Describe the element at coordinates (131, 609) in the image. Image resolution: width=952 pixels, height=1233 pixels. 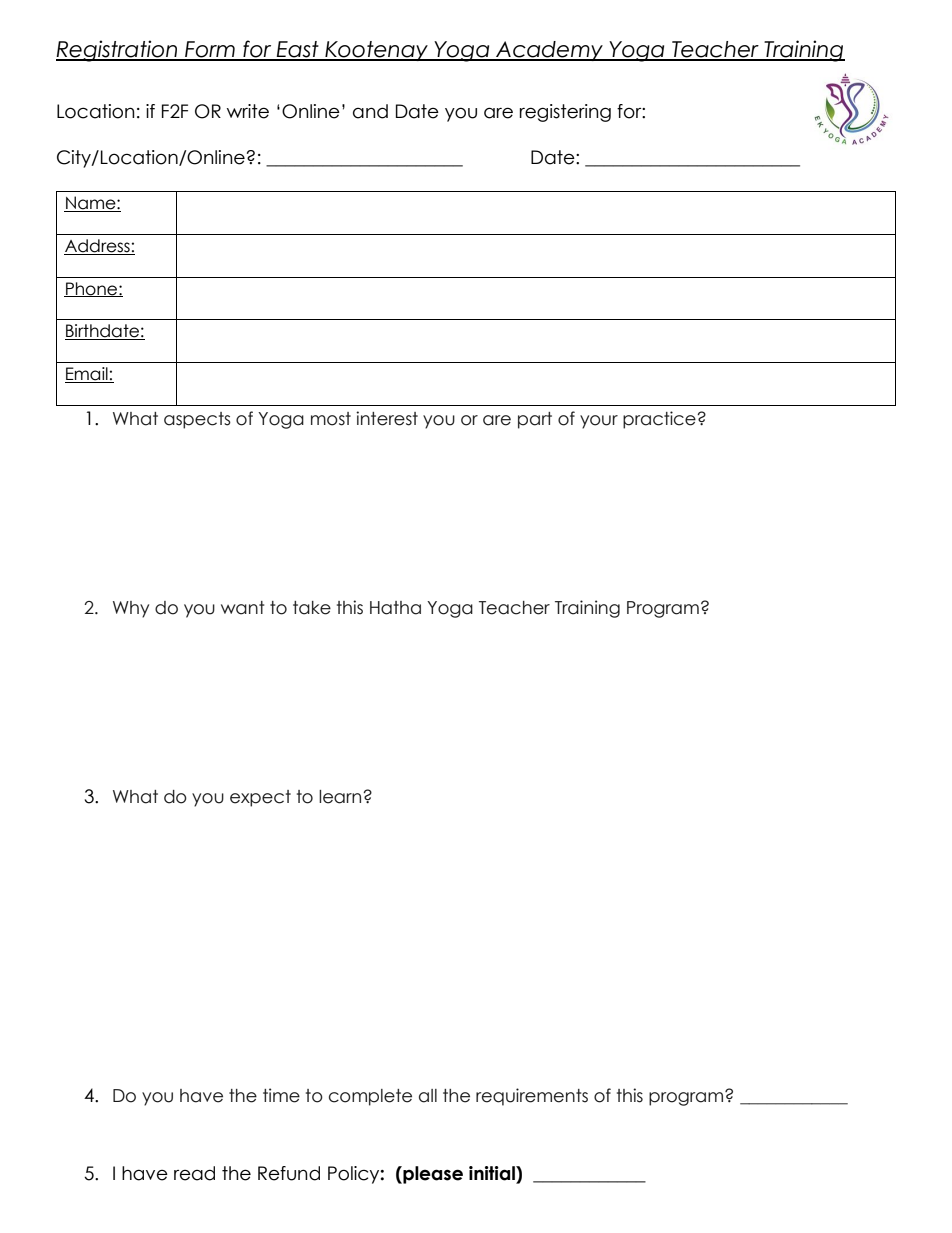
I see `Why` at that location.
